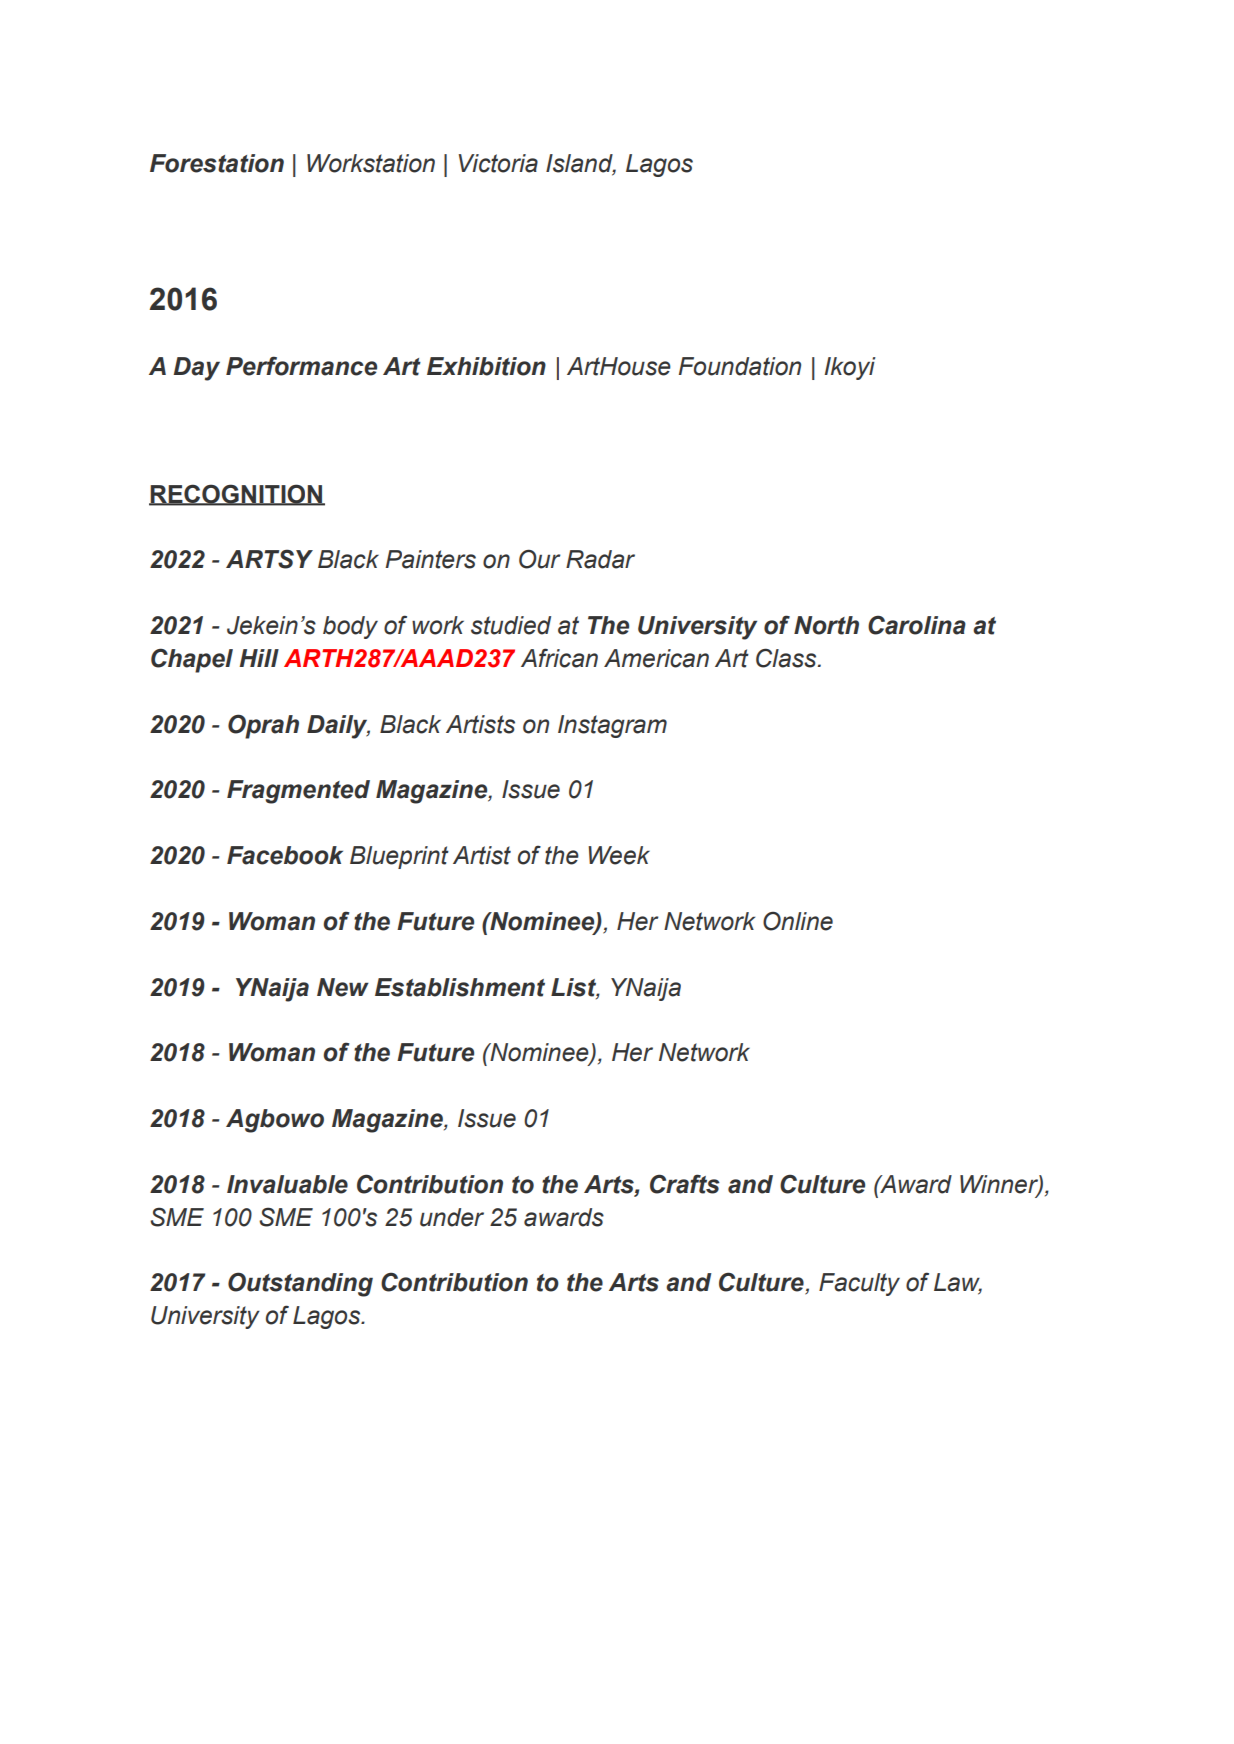 The height and width of the screenshot is (1744, 1234). I want to click on Exhibition, so click(486, 366).
